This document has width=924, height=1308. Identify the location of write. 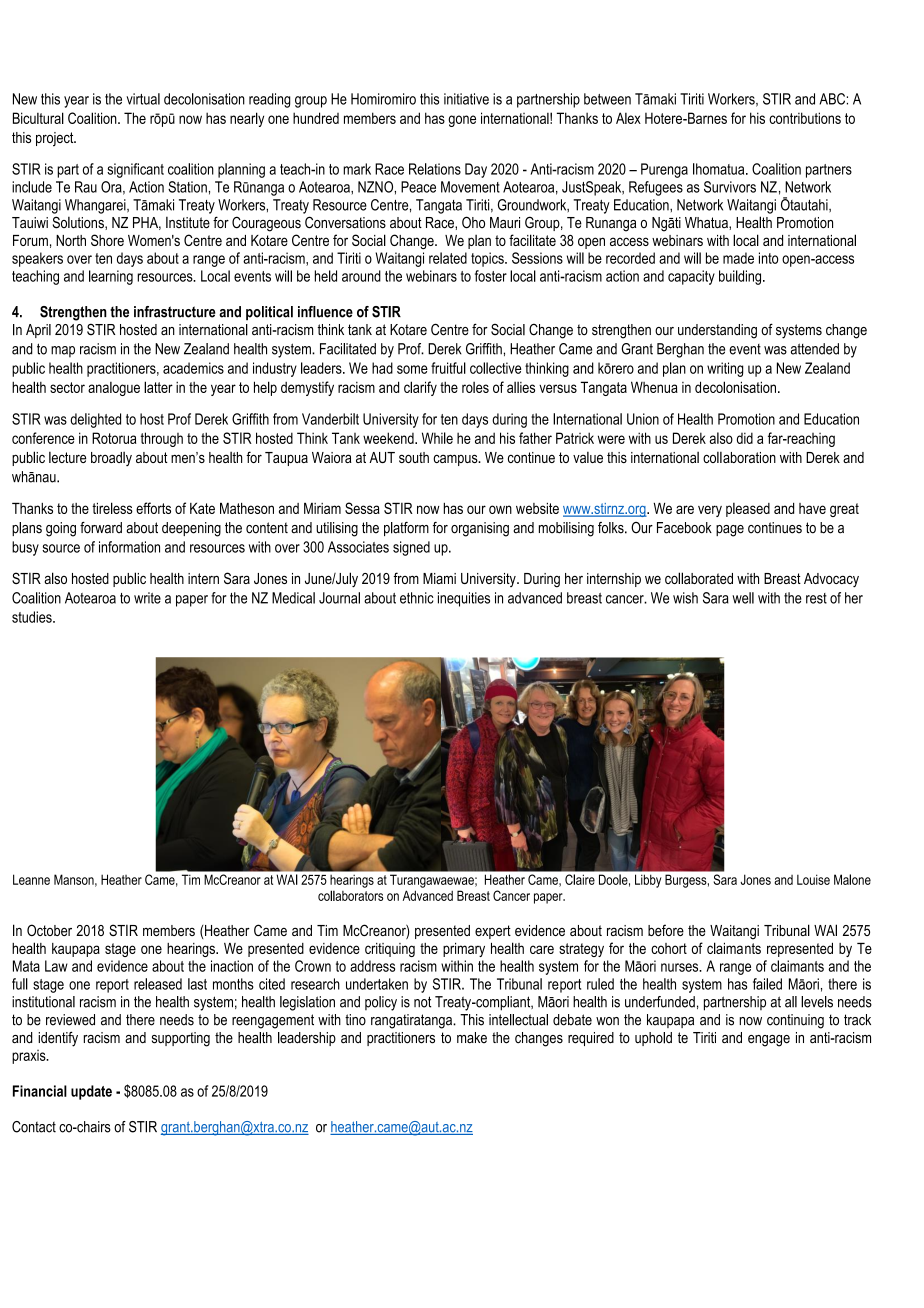
(147, 598).
